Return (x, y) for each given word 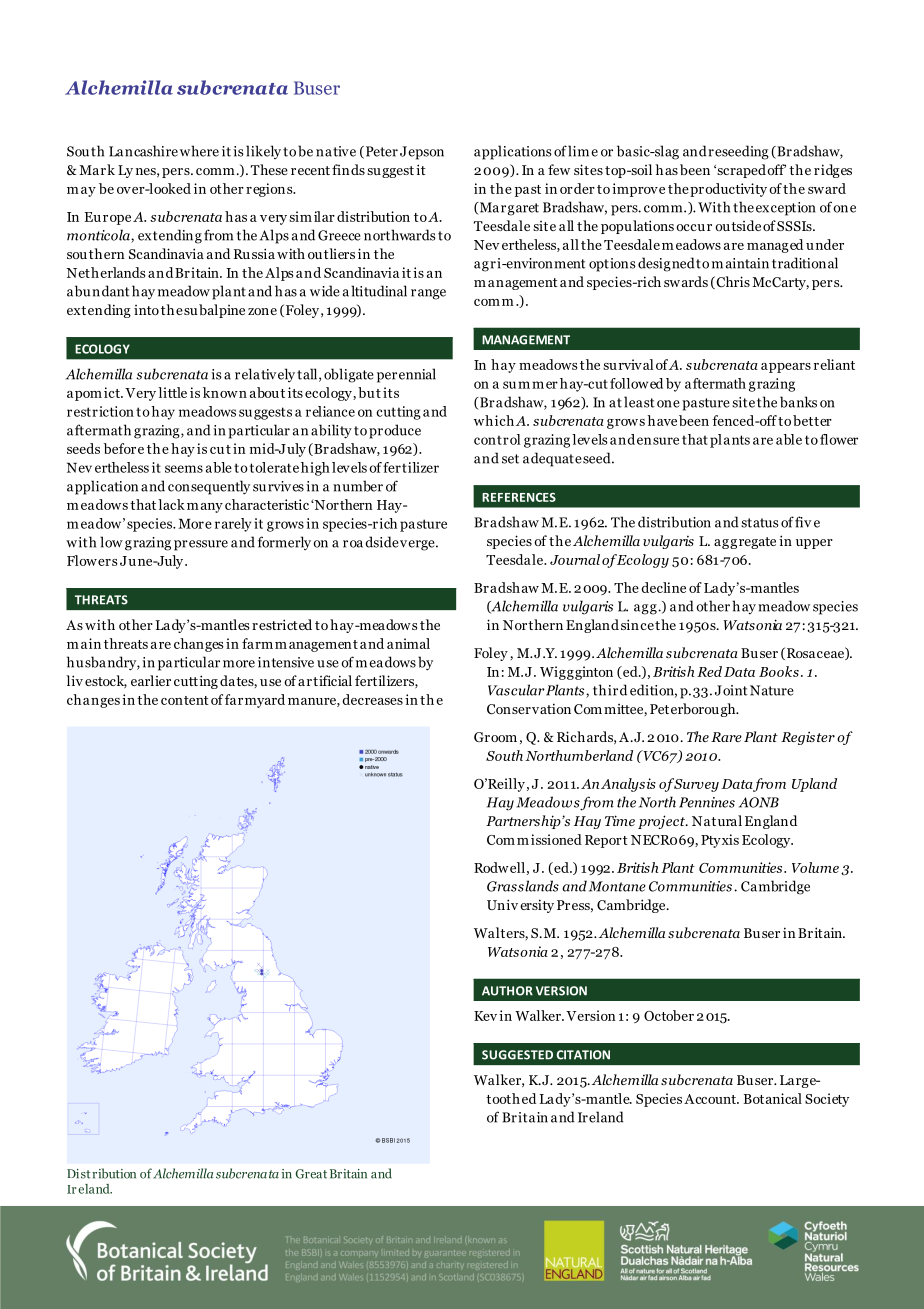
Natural (717, 820)
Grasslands (523, 886)
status (760, 523)
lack (171, 504)
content (185, 700)
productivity (728, 190)
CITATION (583, 1055)
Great (311, 1174)
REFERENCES (519, 497)
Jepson (422, 153)
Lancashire (143, 151)
